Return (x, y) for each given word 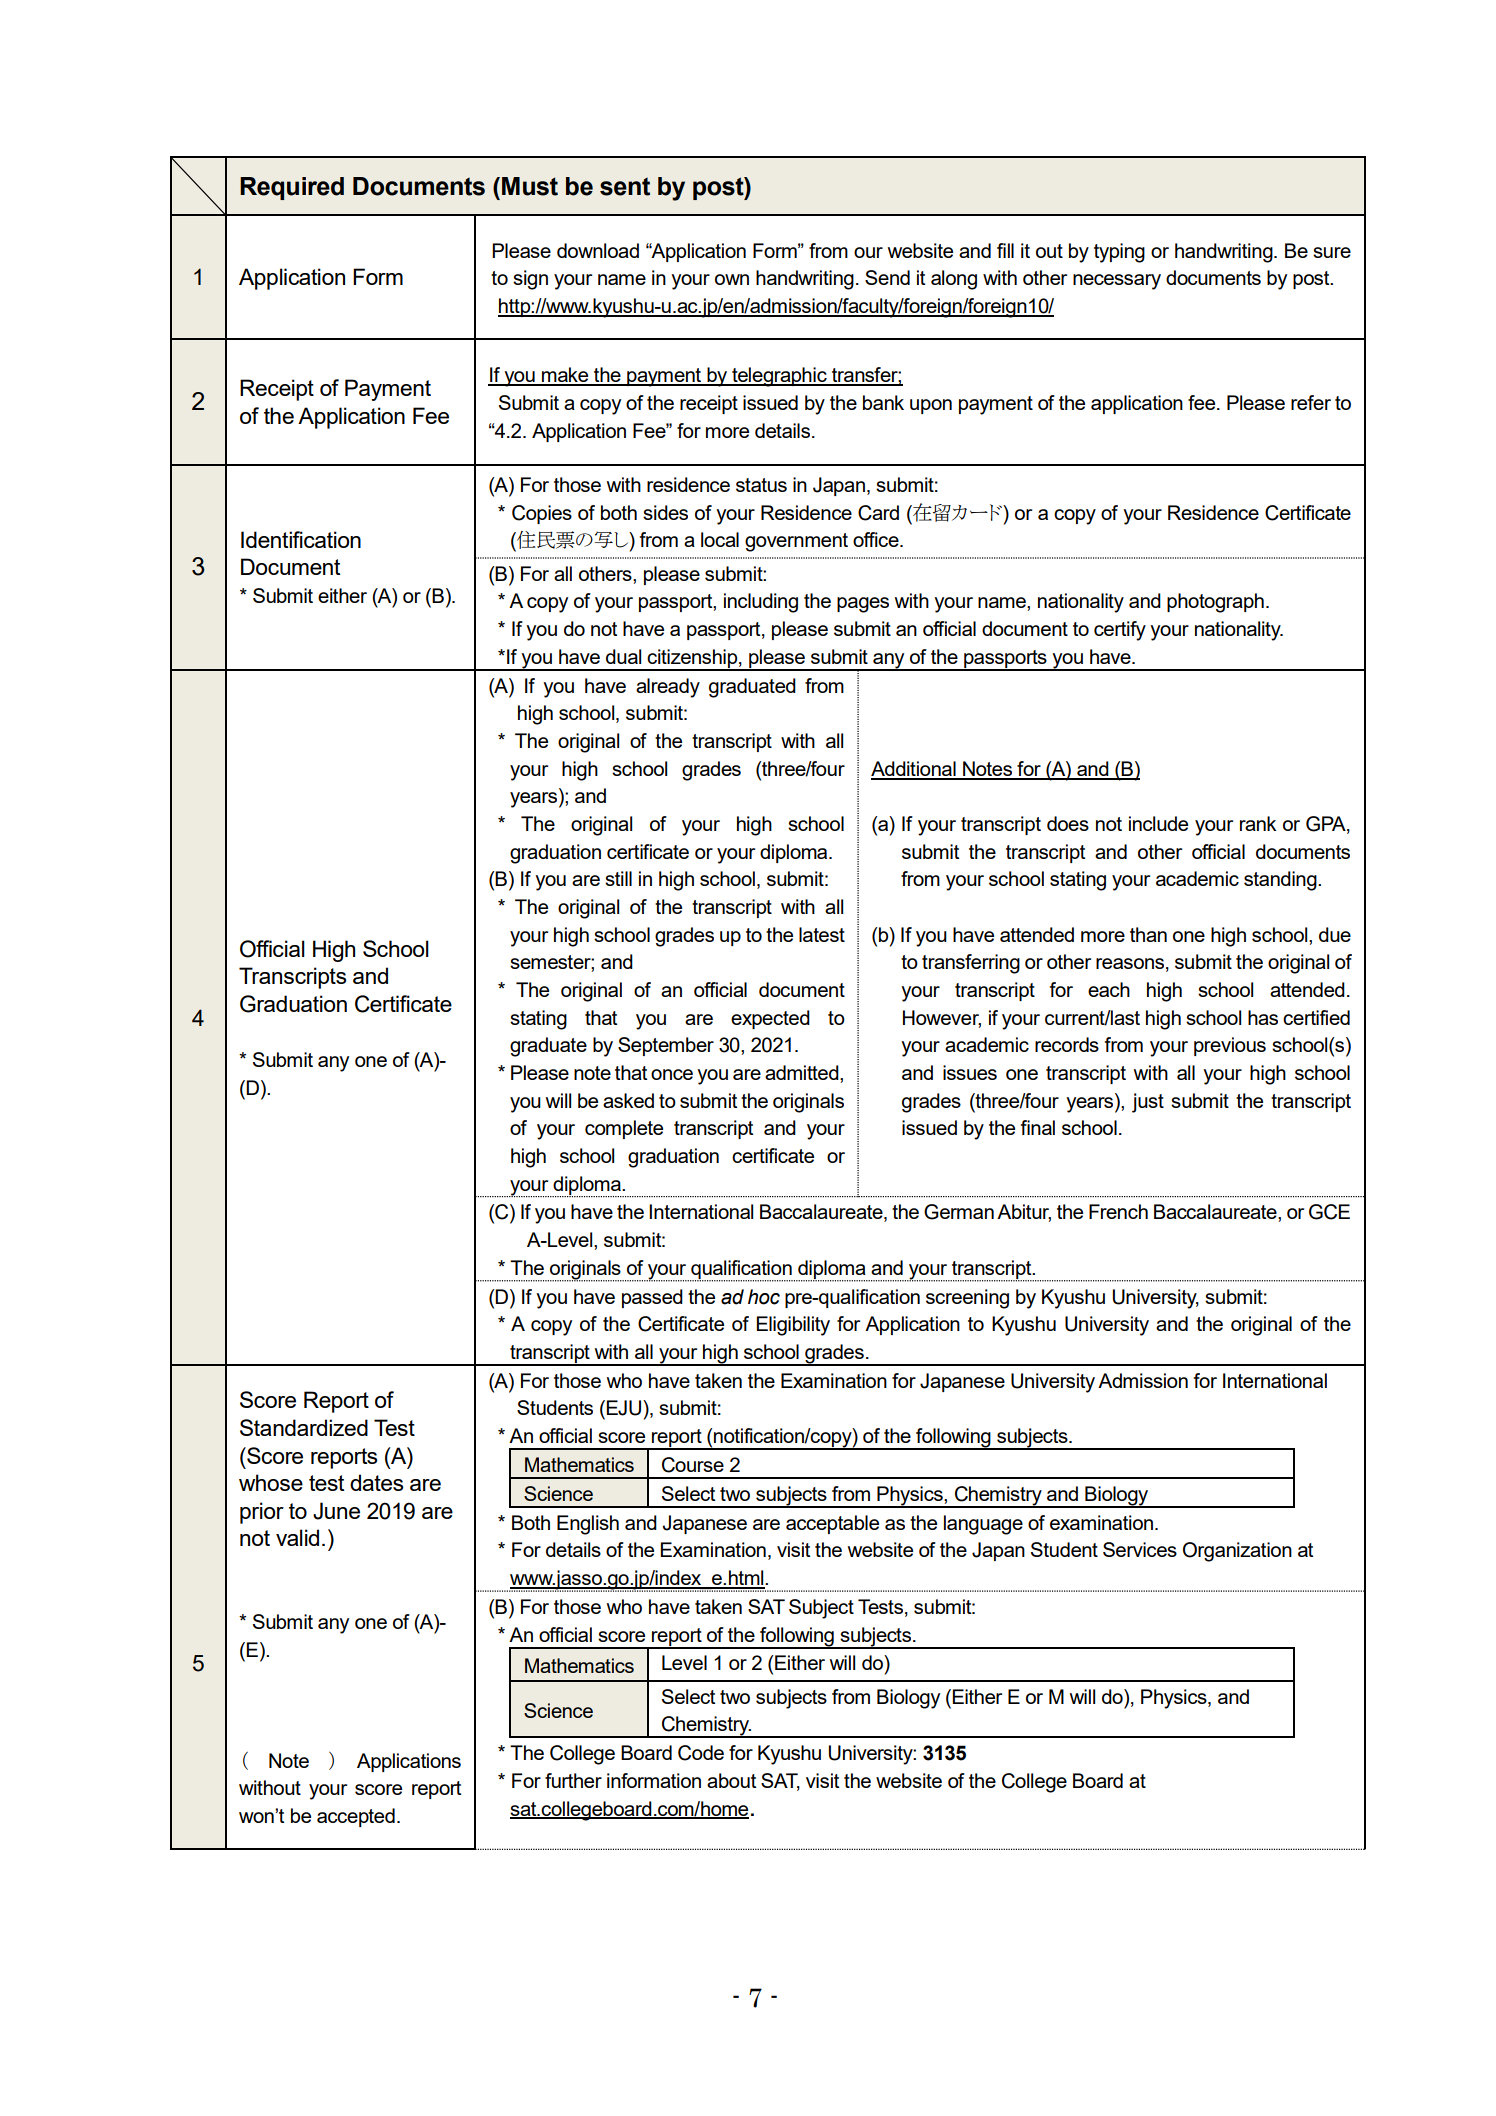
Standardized (304, 1427)
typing (1119, 253)
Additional (914, 770)
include (1158, 823)
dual (623, 656)
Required (292, 188)
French (1118, 1211)
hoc (764, 1297)
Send (887, 277)
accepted (356, 1817)
